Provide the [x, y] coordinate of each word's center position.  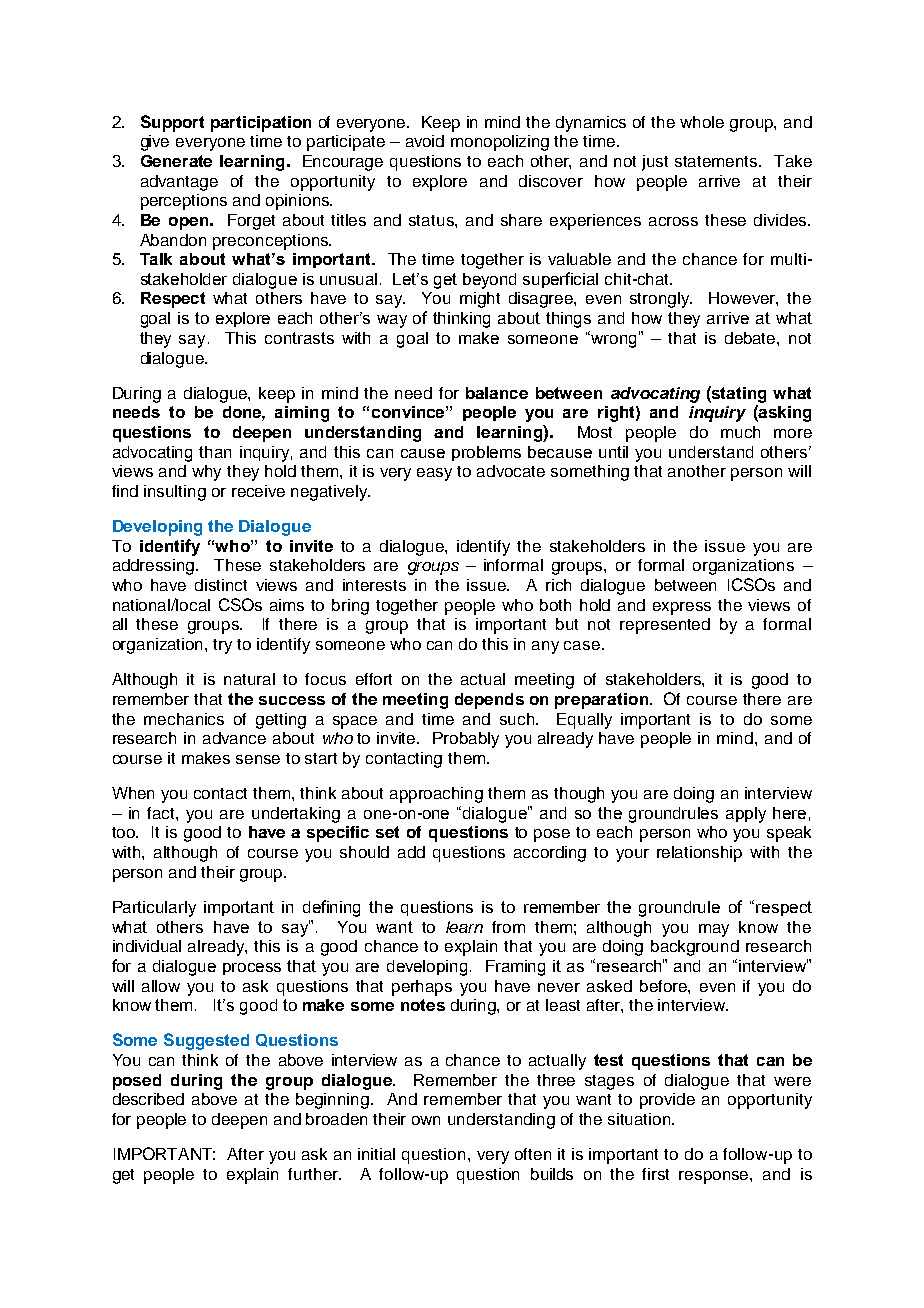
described [148, 1099]
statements [717, 161]
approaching [436, 795]
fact [162, 813]
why [206, 473]
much [740, 432]
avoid [425, 141]
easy [434, 474]
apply [746, 815]
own [426, 1120]
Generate [176, 161]
